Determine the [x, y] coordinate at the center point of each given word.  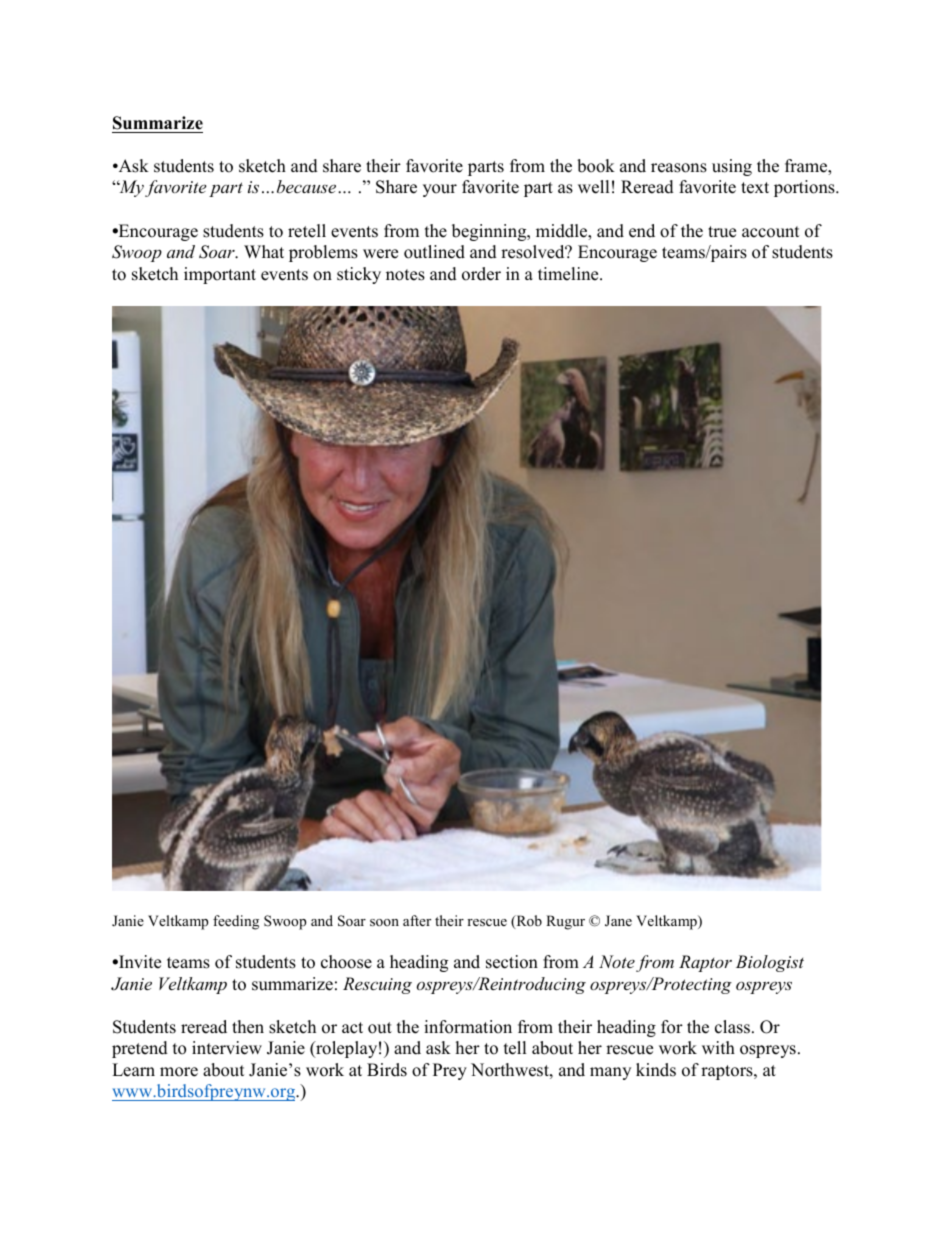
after [417, 920]
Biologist [770, 963]
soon [384, 922]
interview [227, 1048]
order [481, 274]
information [468, 1027]
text [755, 188]
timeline [569, 274]
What [264, 251]
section [512, 962]
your [440, 190]
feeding [236, 922]
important [220, 275]
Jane [618, 921]
